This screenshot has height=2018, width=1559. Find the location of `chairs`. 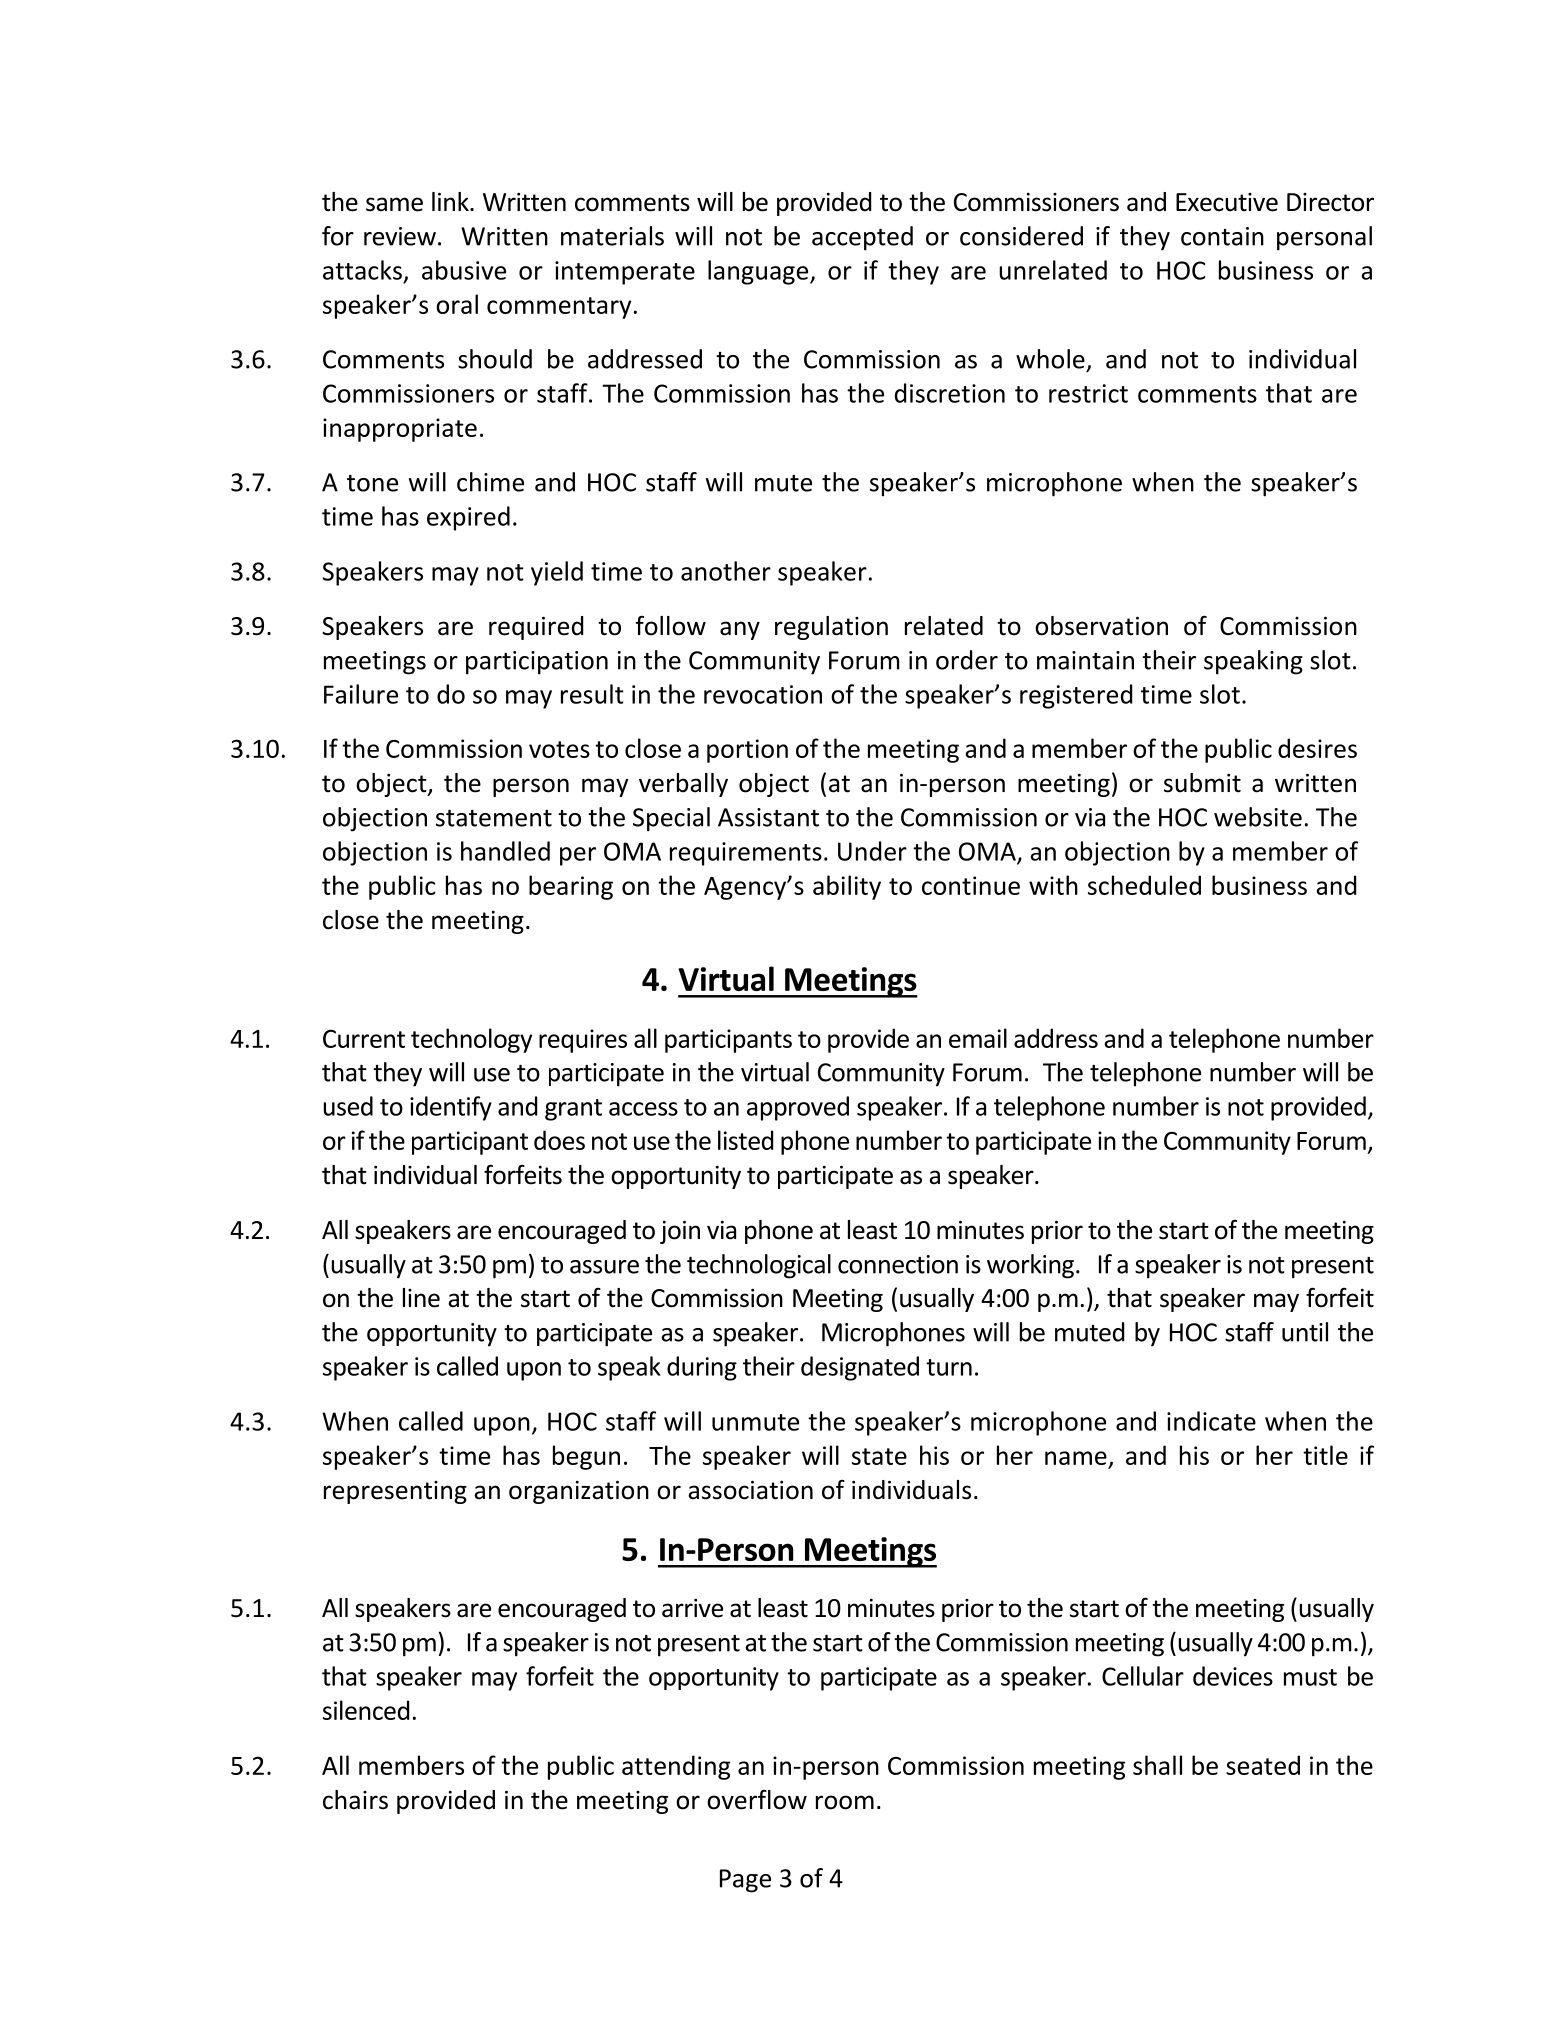

chairs is located at coordinates (355, 1800).
